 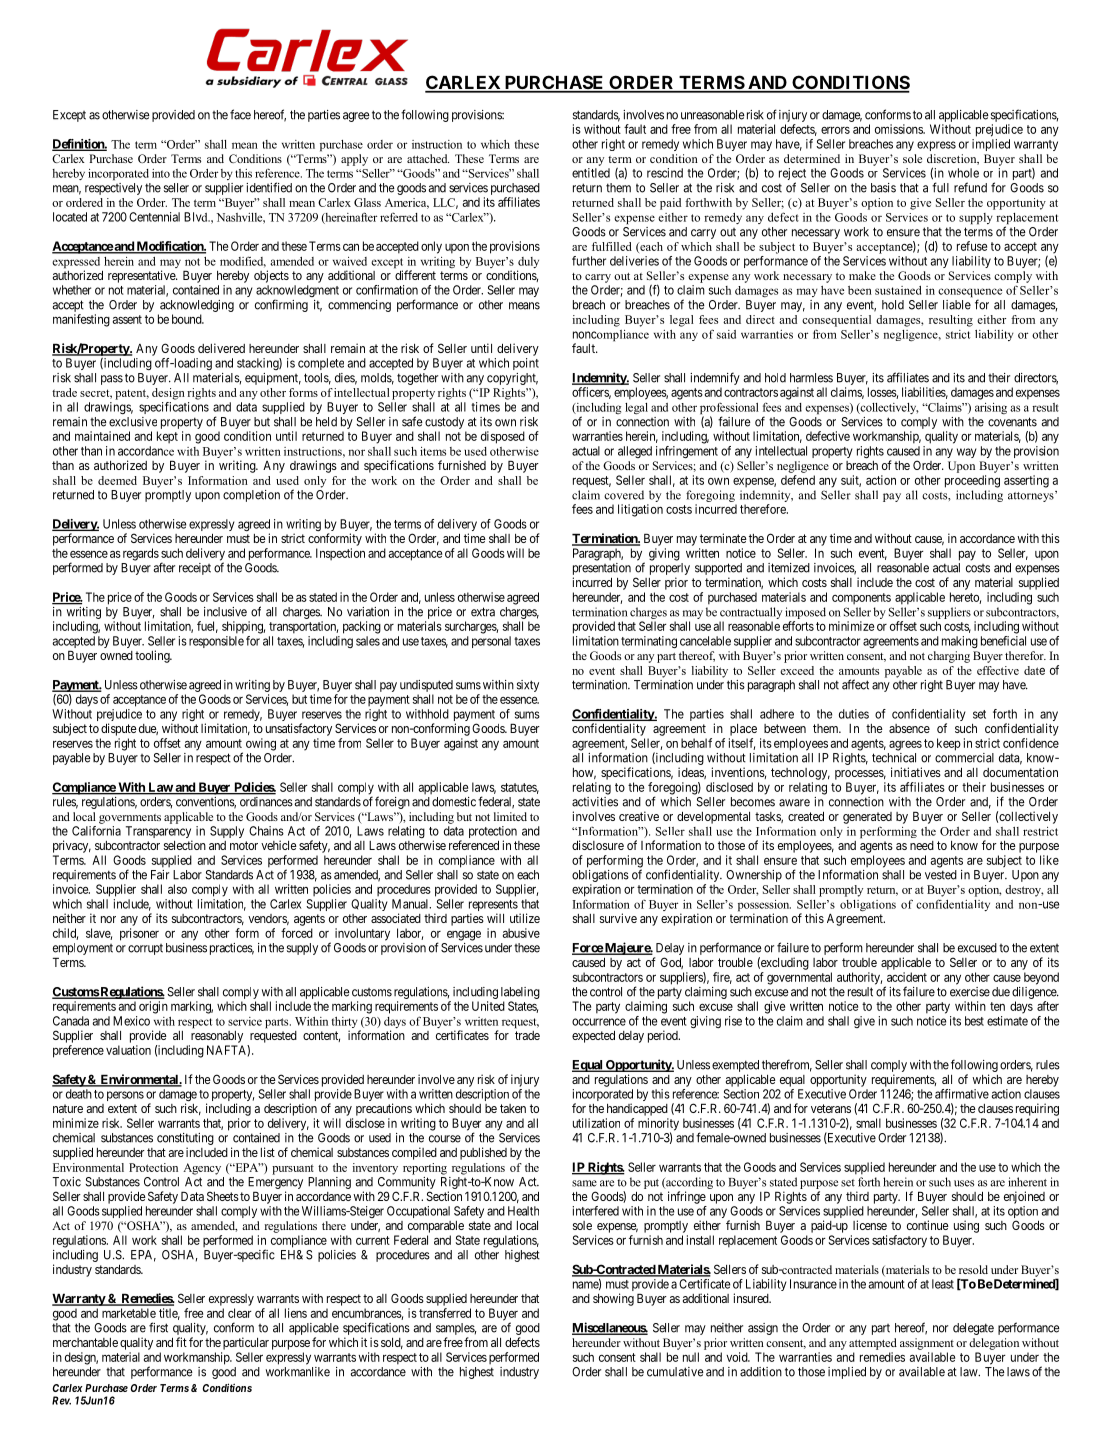 I want to click on whole, so click(x=963, y=173).
